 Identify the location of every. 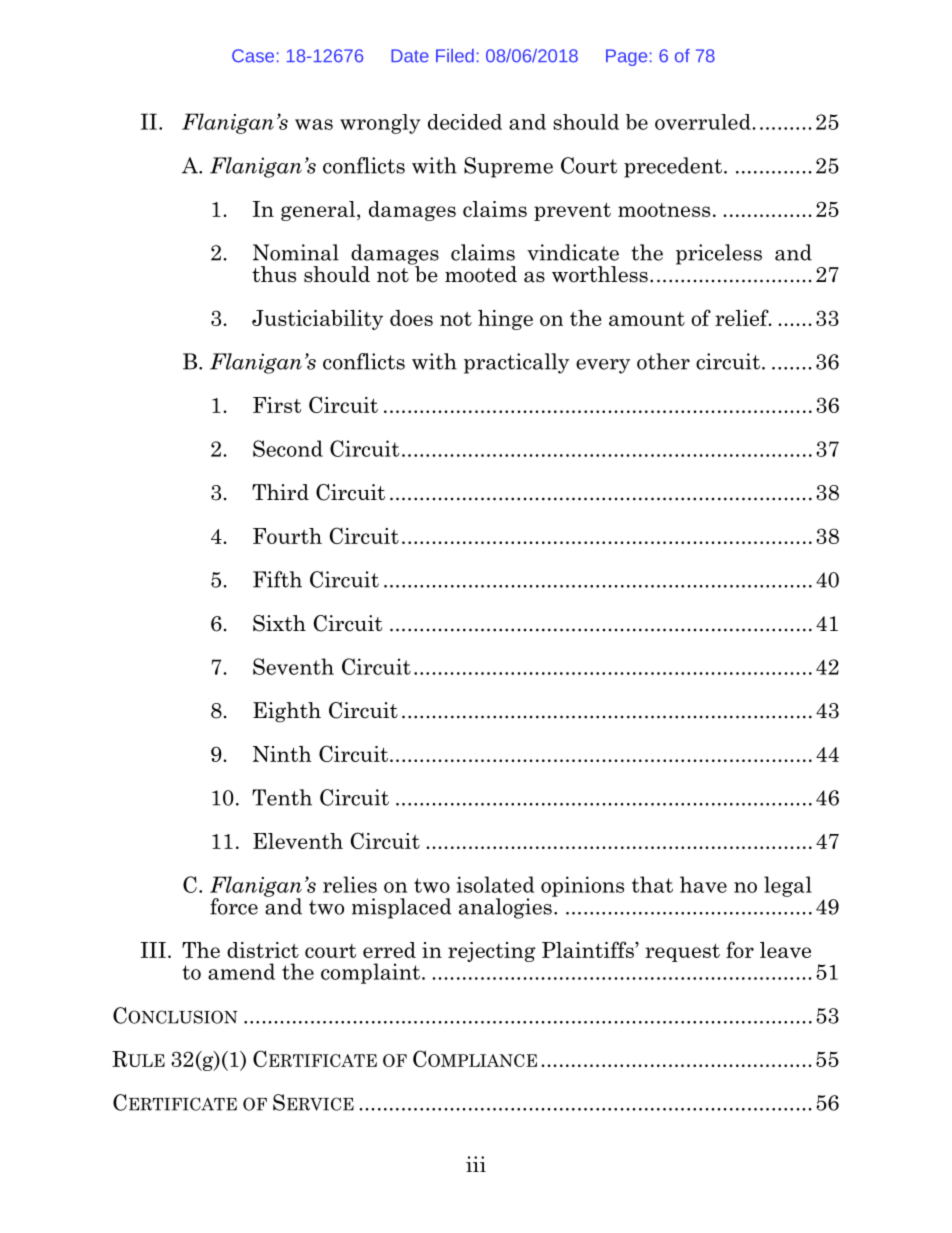
(603, 366).
